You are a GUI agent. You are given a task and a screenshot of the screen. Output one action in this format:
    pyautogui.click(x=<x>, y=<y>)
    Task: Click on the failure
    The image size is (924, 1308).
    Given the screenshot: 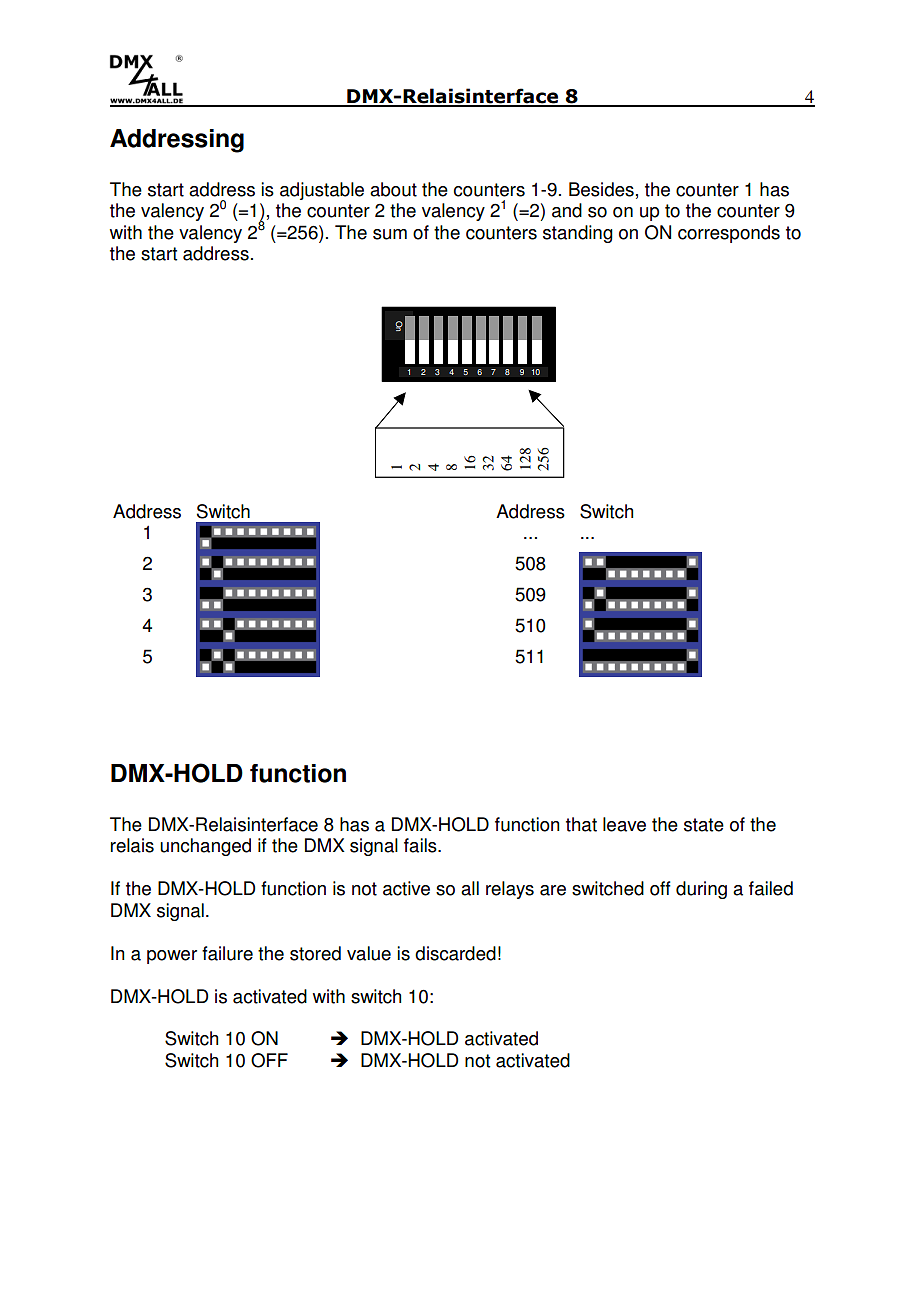 What is the action you would take?
    pyautogui.click(x=227, y=953)
